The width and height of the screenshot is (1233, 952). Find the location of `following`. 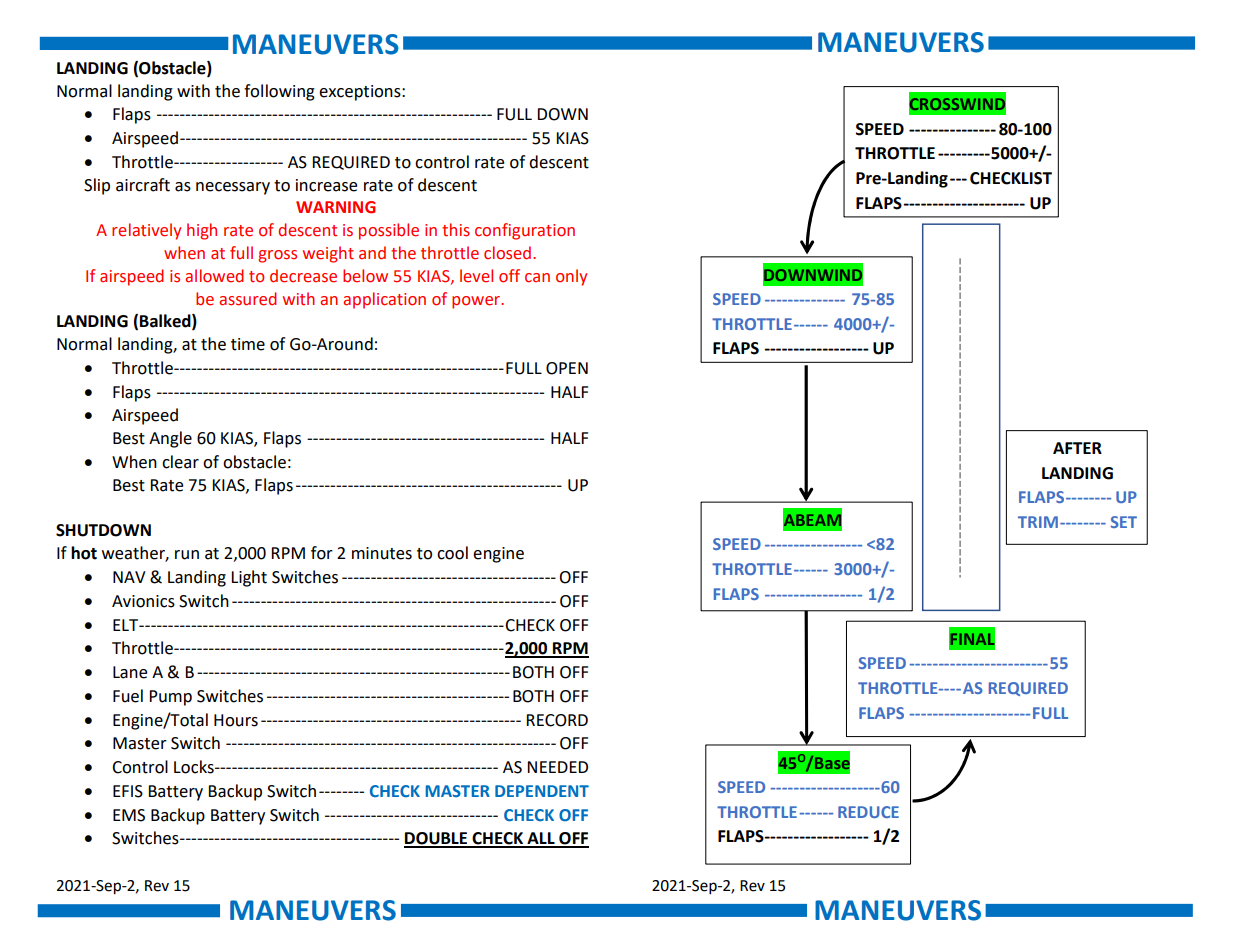

following is located at coordinates (279, 92).
